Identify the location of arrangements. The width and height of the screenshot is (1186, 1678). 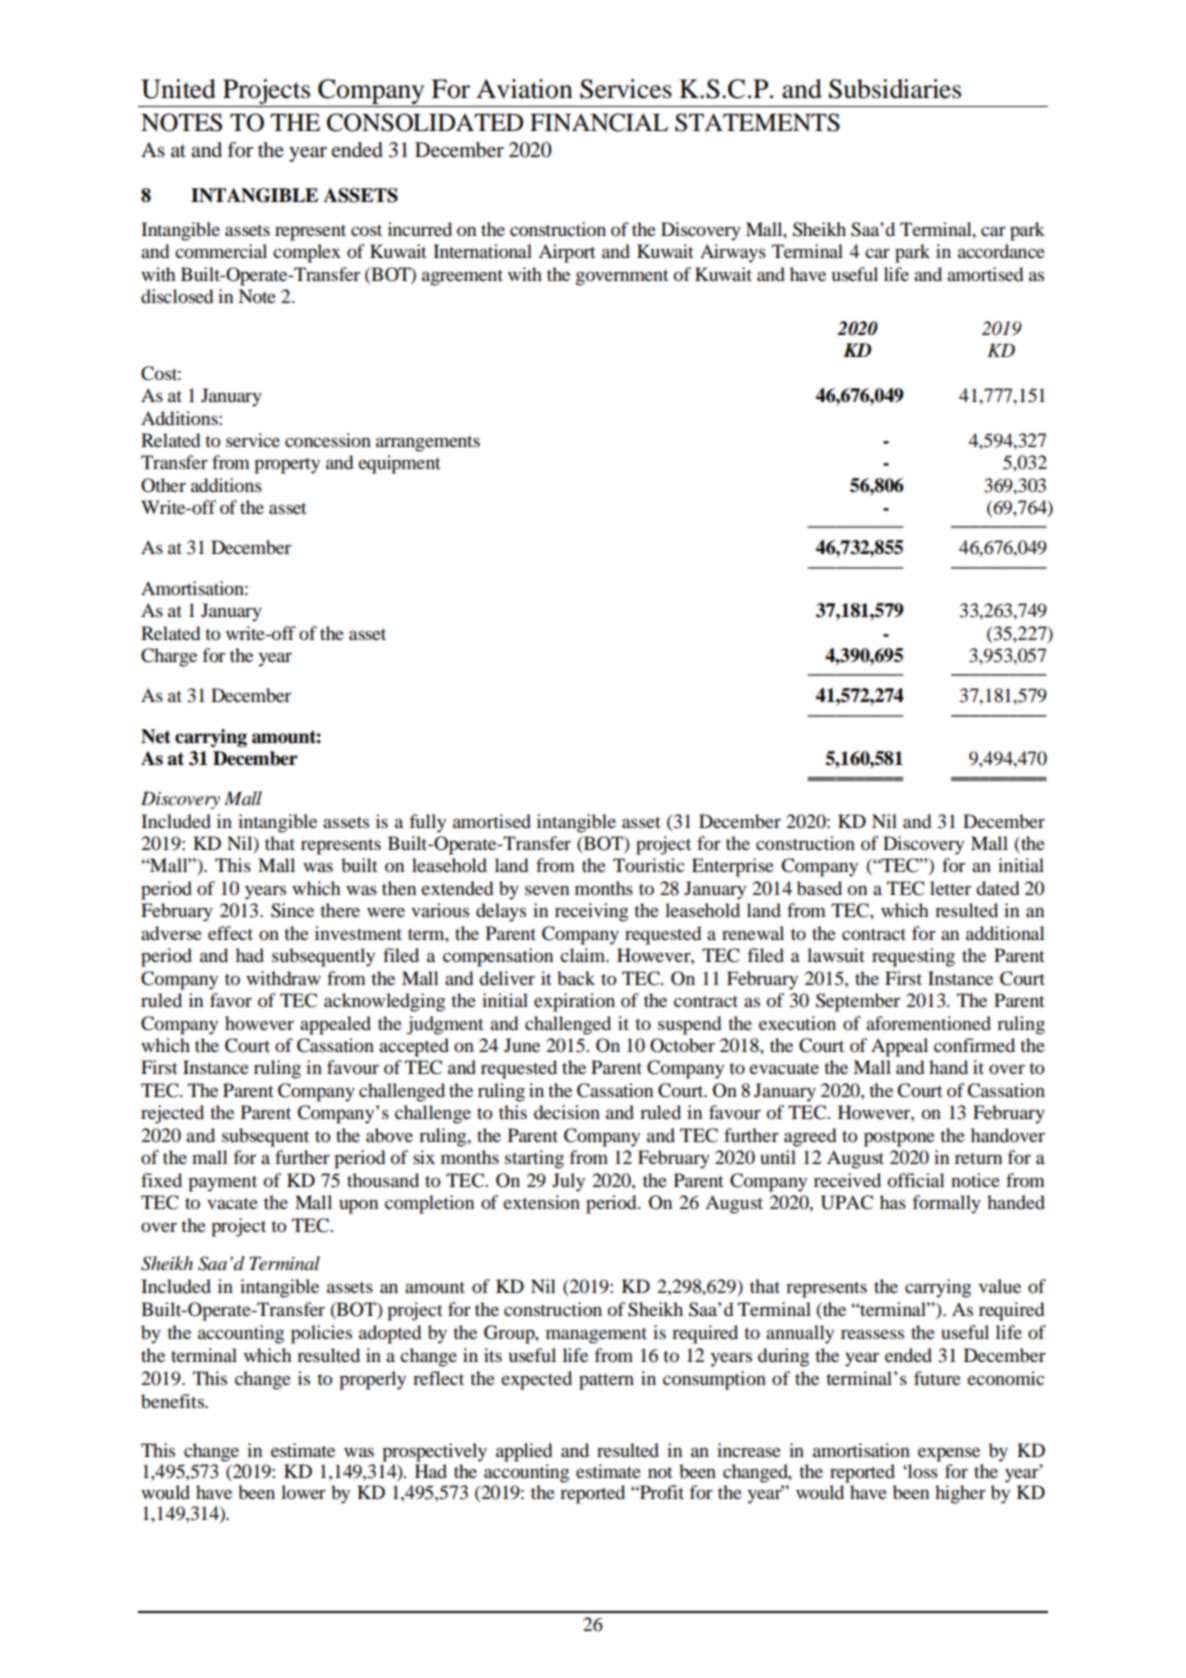
(428, 444).
